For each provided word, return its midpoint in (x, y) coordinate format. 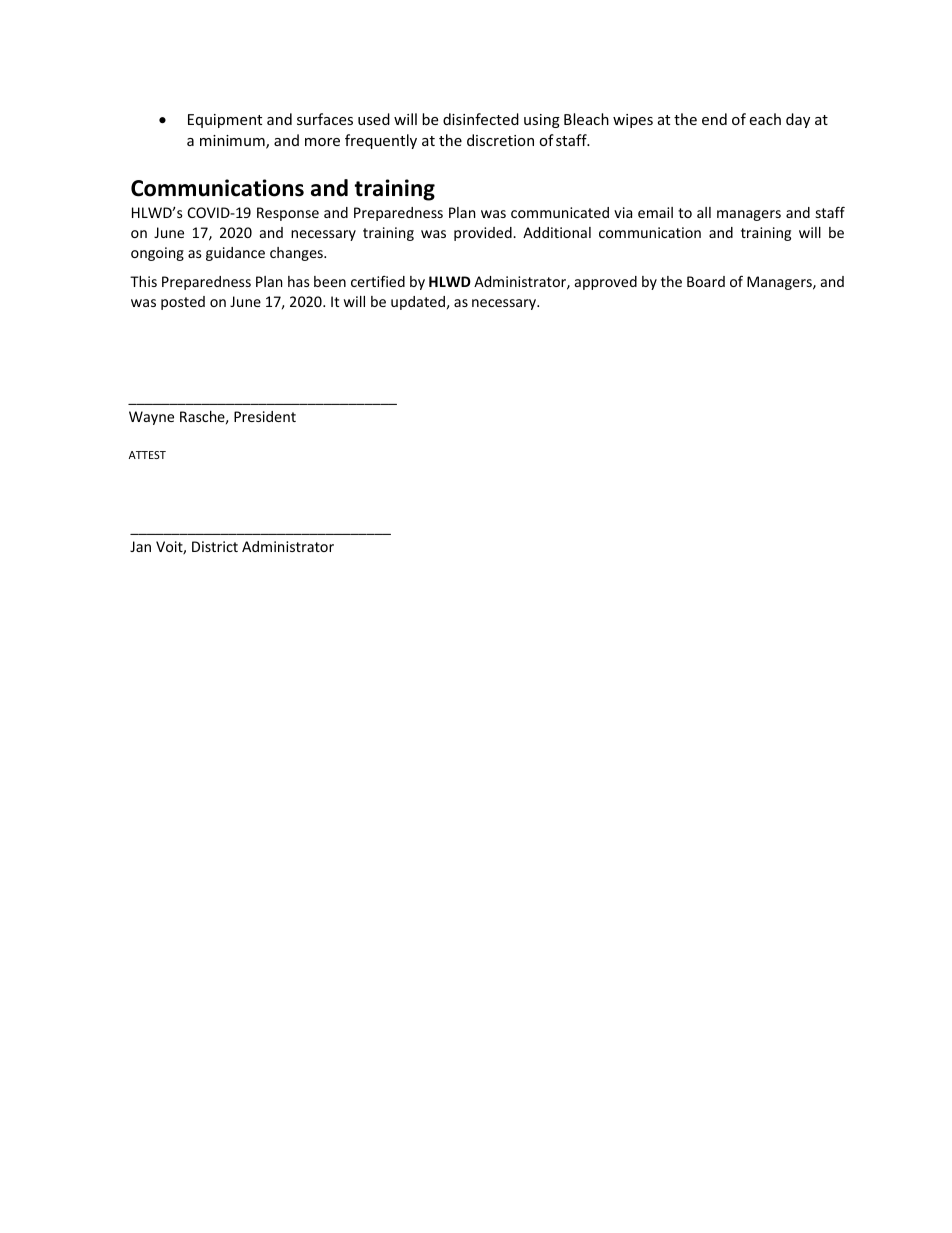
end (714, 119)
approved (606, 283)
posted (183, 303)
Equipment (225, 121)
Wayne (151, 418)
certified (378, 281)
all (704, 212)
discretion (500, 140)
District (215, 546)
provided (484, 234)
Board (706, 281)
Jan (140, 546)
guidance (235, 254)
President (265, 416)
